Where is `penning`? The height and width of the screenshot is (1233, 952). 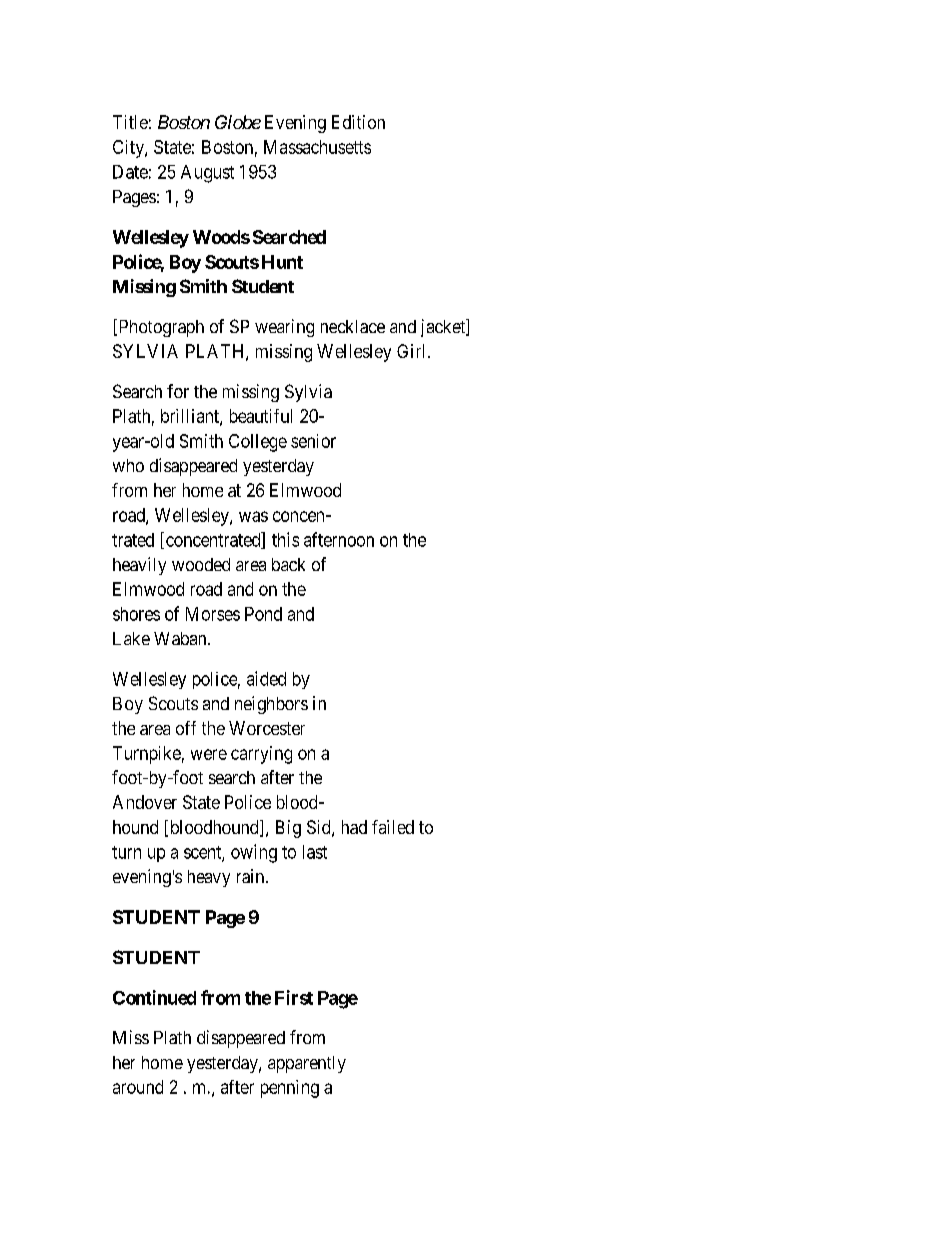
penning is located at coordinates (290, 1089).
